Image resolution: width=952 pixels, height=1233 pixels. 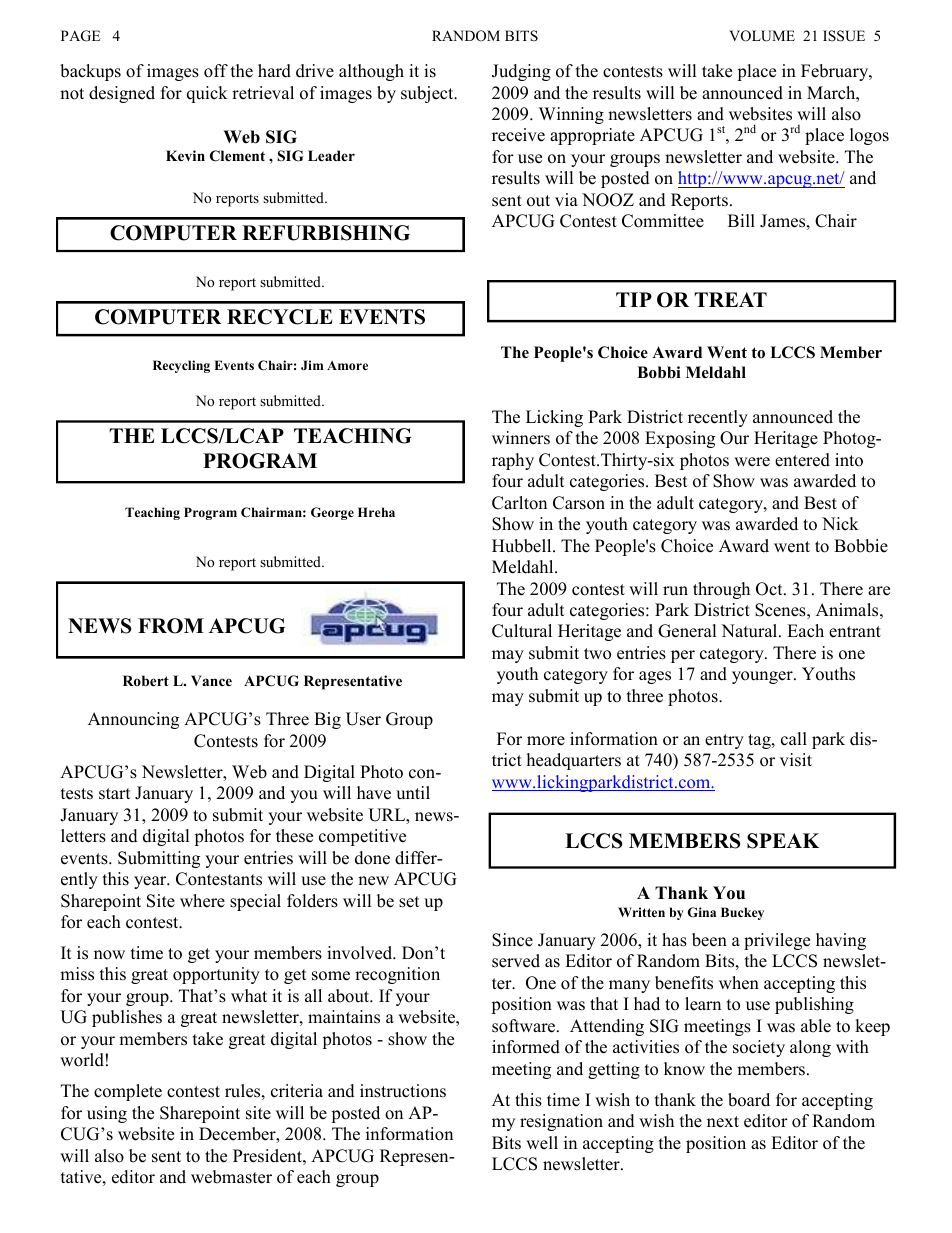 What do you see at coordinates (522, 631) in the screenshot?
I see `Cultural` at bounding box center [522, 631].
